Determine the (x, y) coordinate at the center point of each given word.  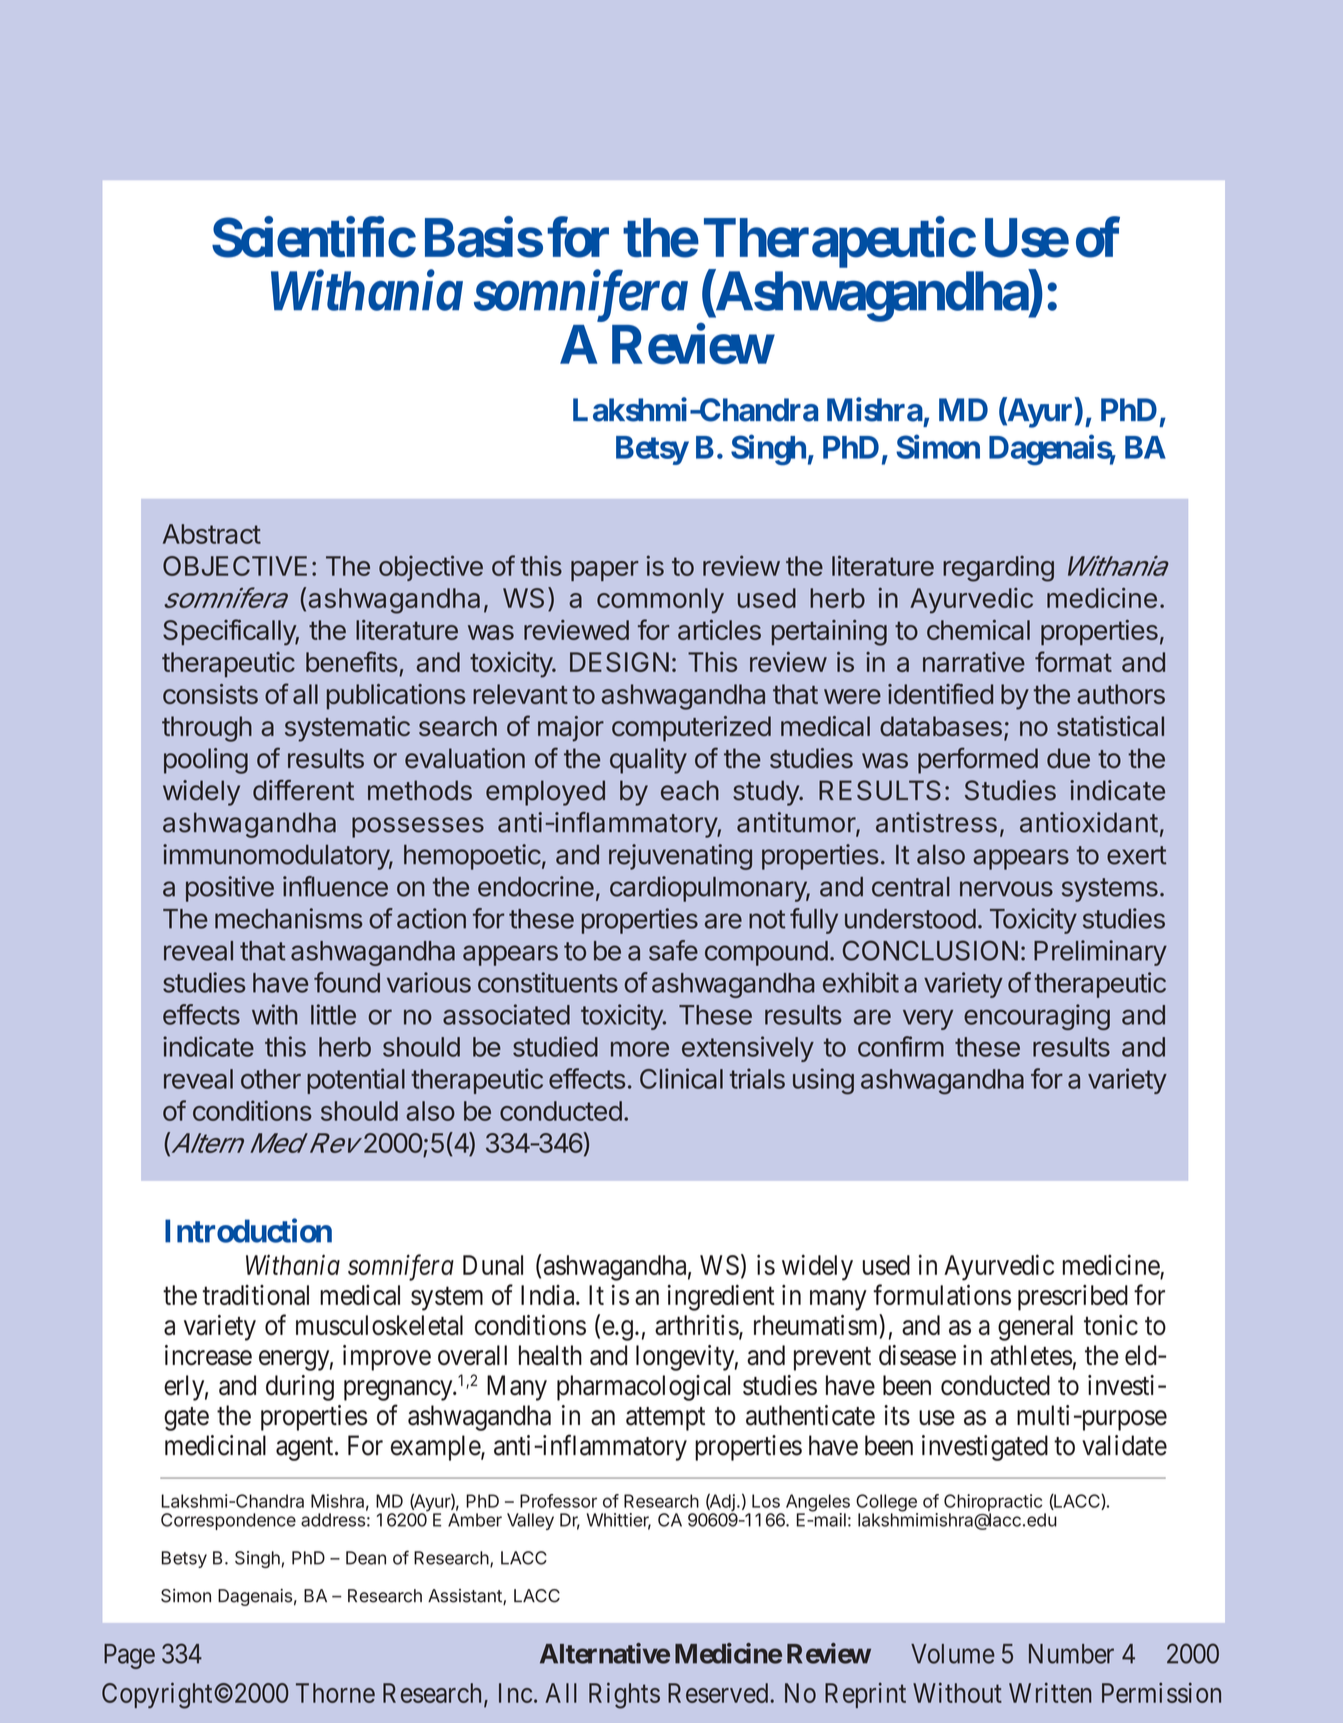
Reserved (718, 1693)
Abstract (212, 534)
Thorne (335, 1693)
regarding (998, 568)
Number (1071, 1654)
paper (605, 571)
